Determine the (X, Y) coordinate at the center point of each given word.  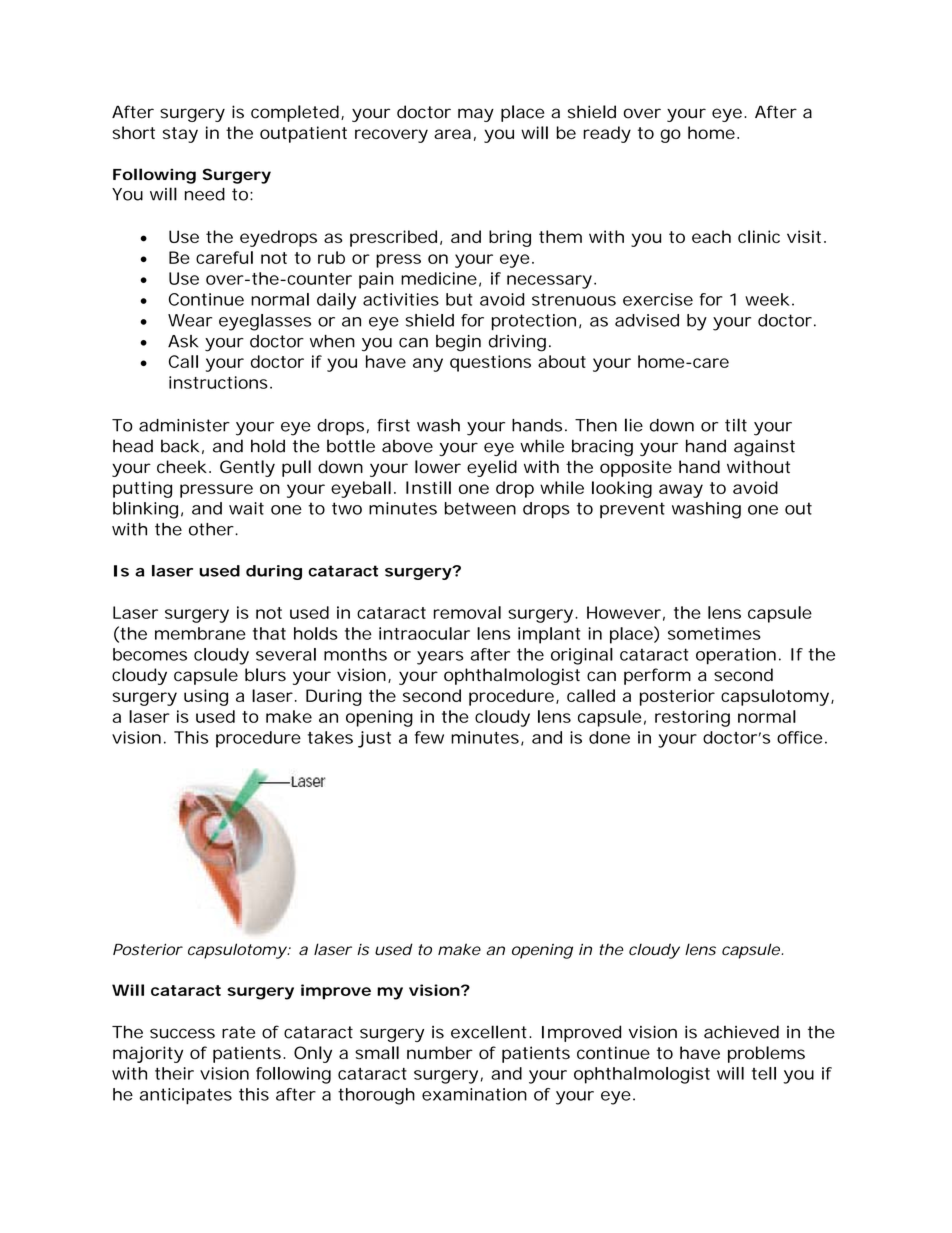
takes (330, 737)
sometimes (714, 633)
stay (180, 135)
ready (607, 134)
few (429, 737)
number (440, 1053)
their (174, 1073)
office (799, 737)
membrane (200, 633)
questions (490, 363)
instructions (218, 382)
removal (467, 612)
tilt (736, 425)
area (452, 134)
